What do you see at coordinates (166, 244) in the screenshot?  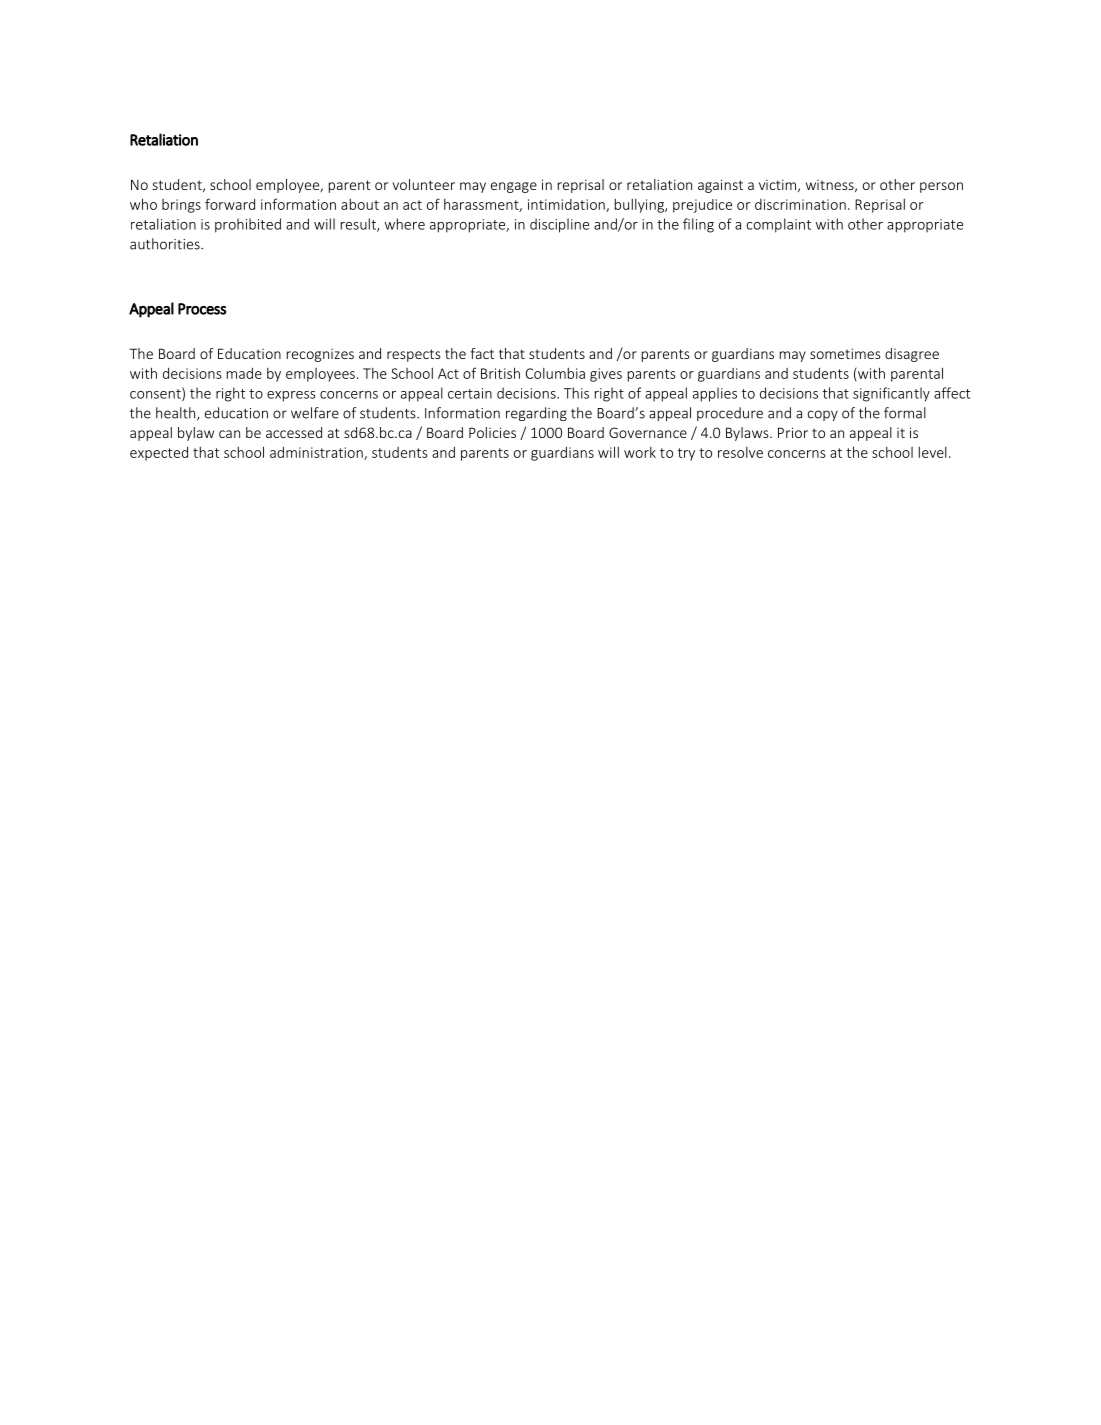 I see `authorities` at bounding box center [166, 244].
